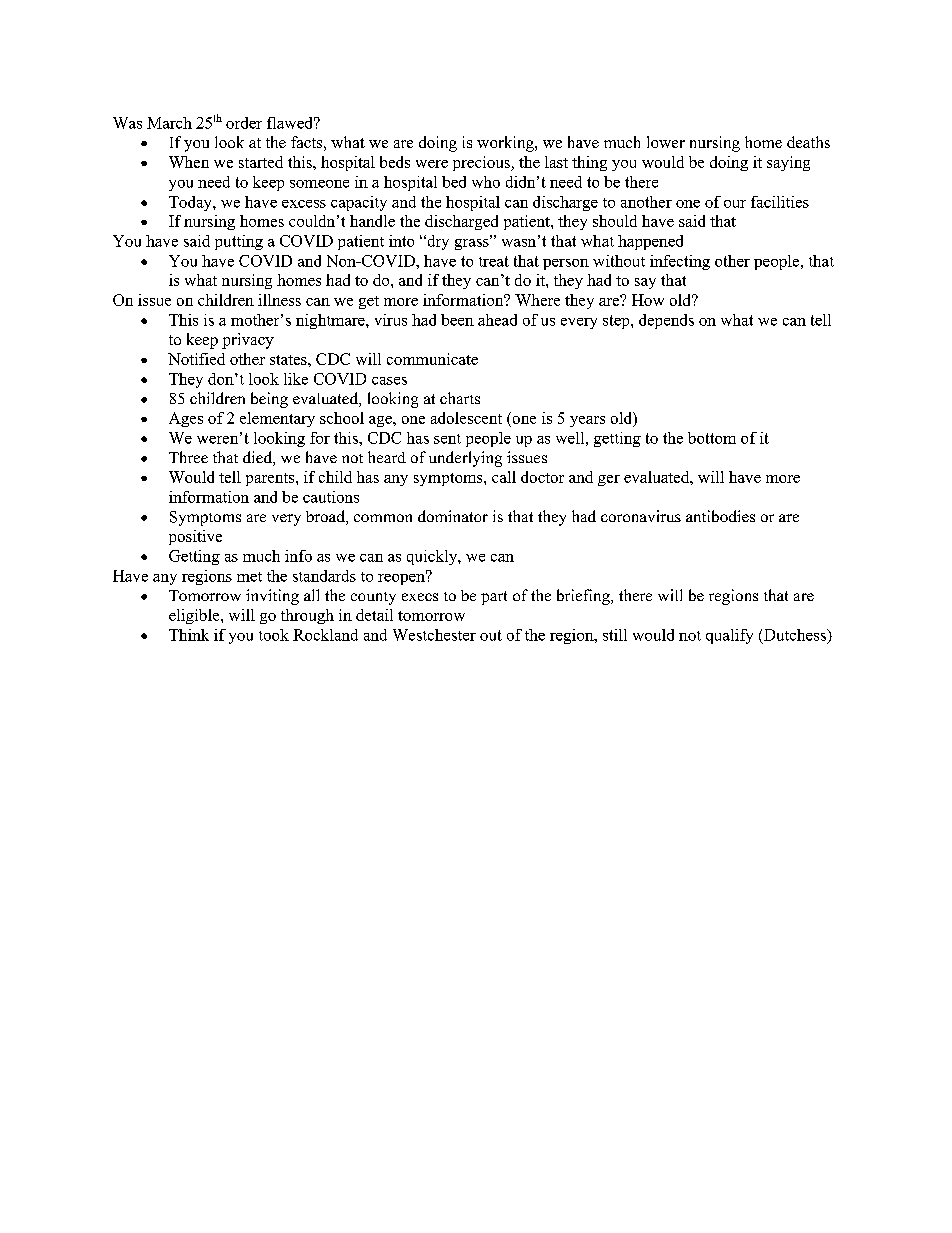  Describe the element at coordinates (244, 123) in the screenshot. I see `order` at that location.
